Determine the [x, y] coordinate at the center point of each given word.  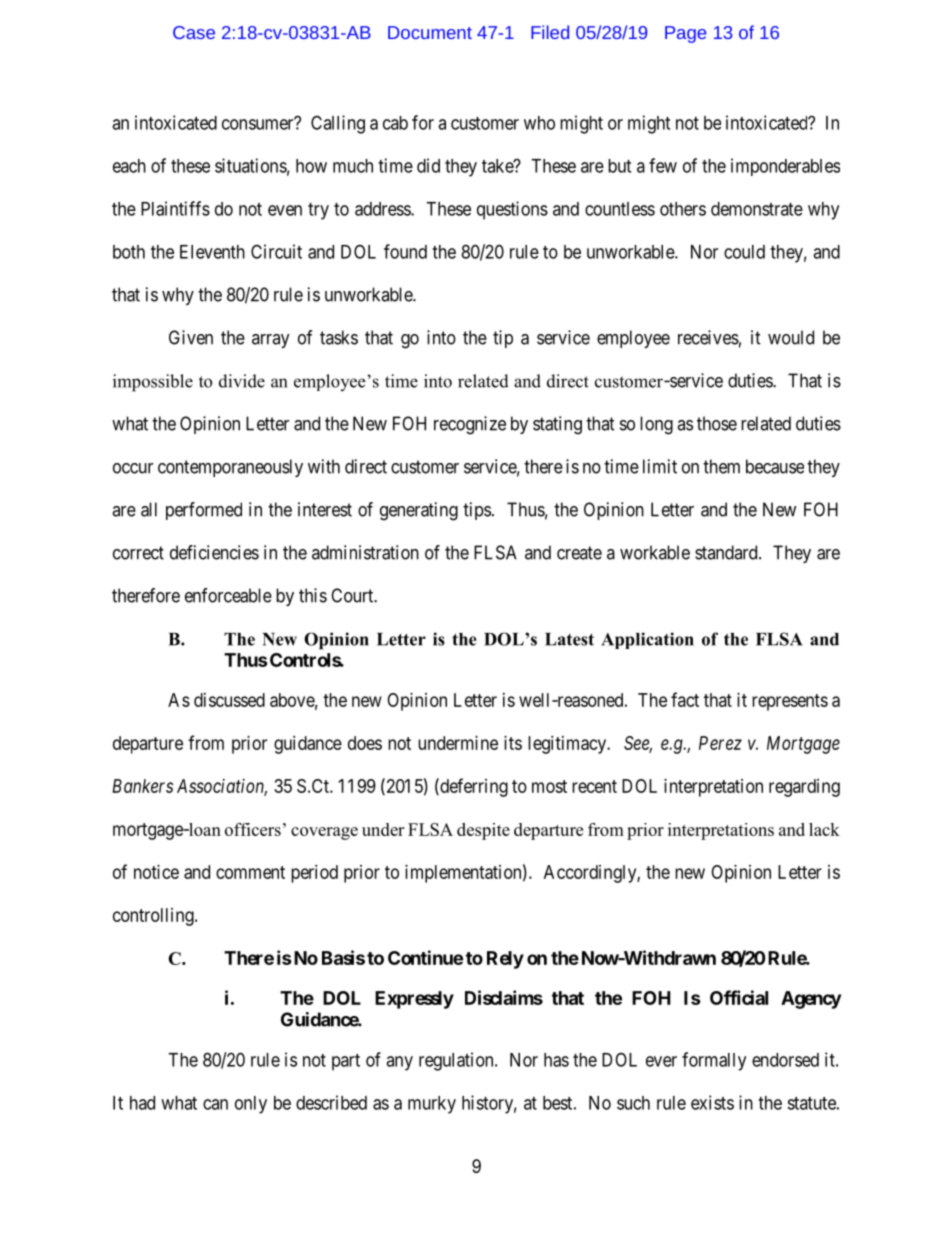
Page [685, 34]
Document [430, 32]
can [215, 1104]
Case [194, 32]
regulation [457, 1061]
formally [714, 1061]
